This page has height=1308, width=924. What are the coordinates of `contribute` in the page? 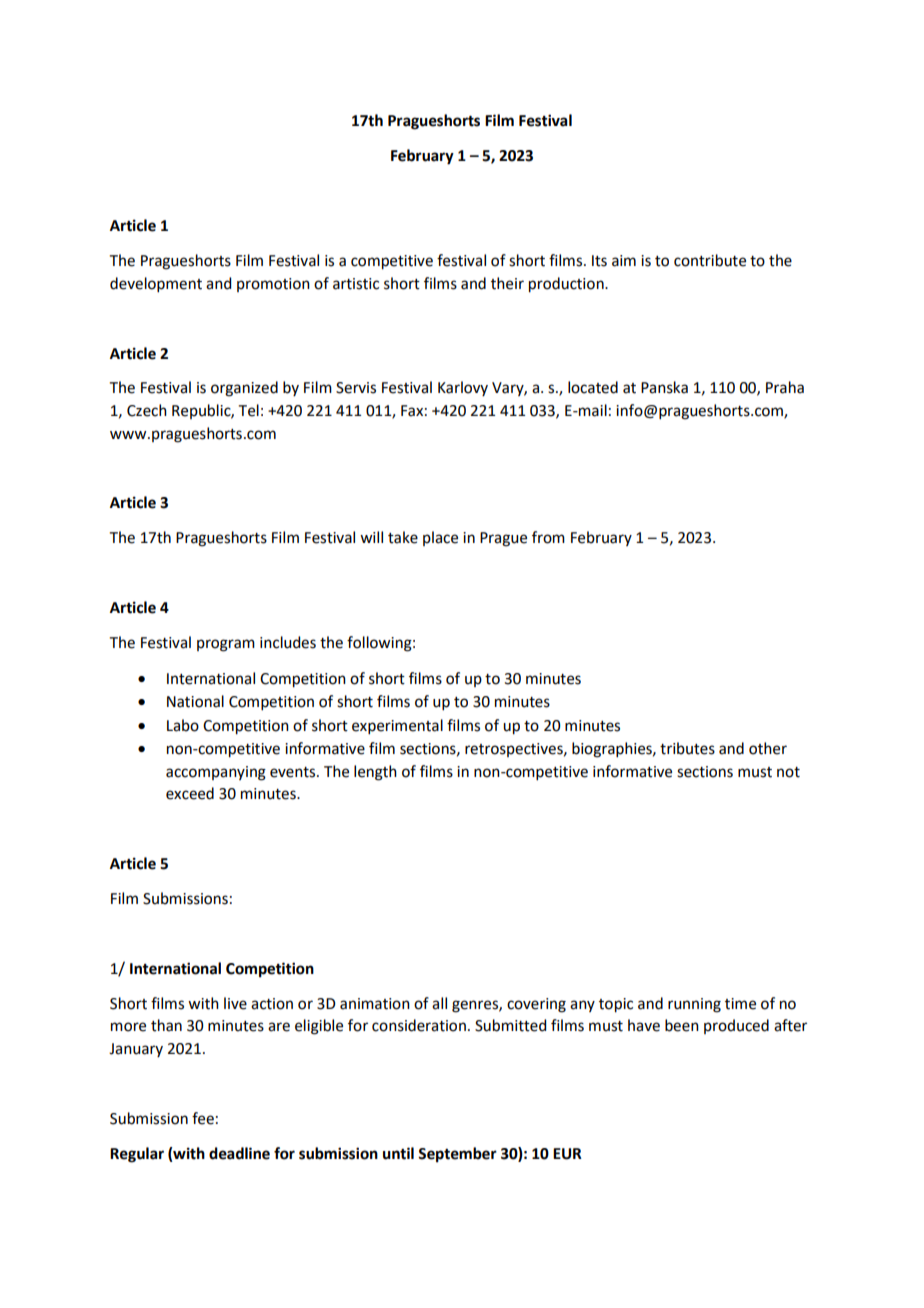 It's located at (710, 260).
